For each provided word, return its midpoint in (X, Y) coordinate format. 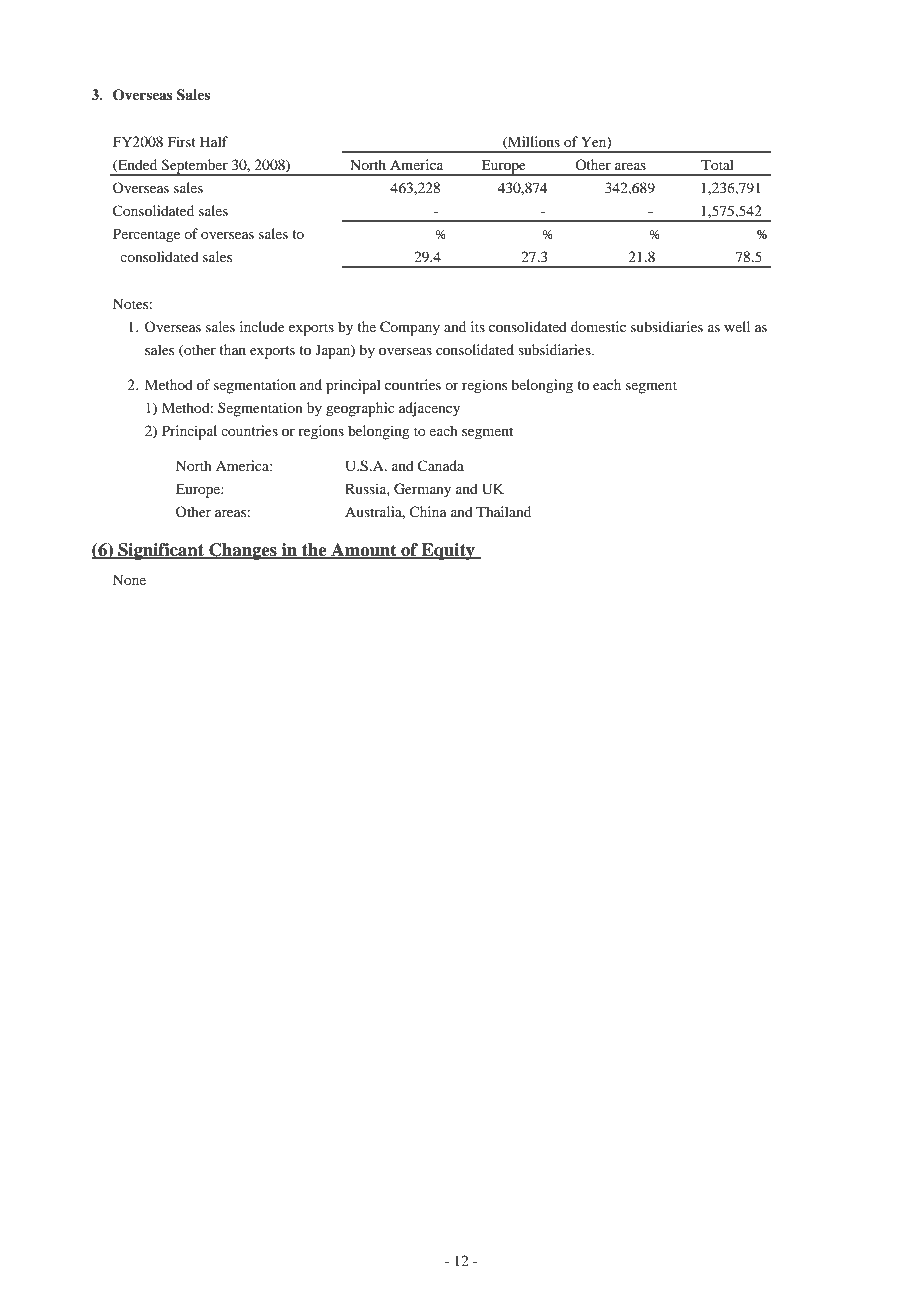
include (262, 326)
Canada (441, 466)
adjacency (429, 409)
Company (410, 328)
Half (214, 141)
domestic (598, 326)
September (195, 167)
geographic (360, 409)
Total (717, 164)
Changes (243, 551)
